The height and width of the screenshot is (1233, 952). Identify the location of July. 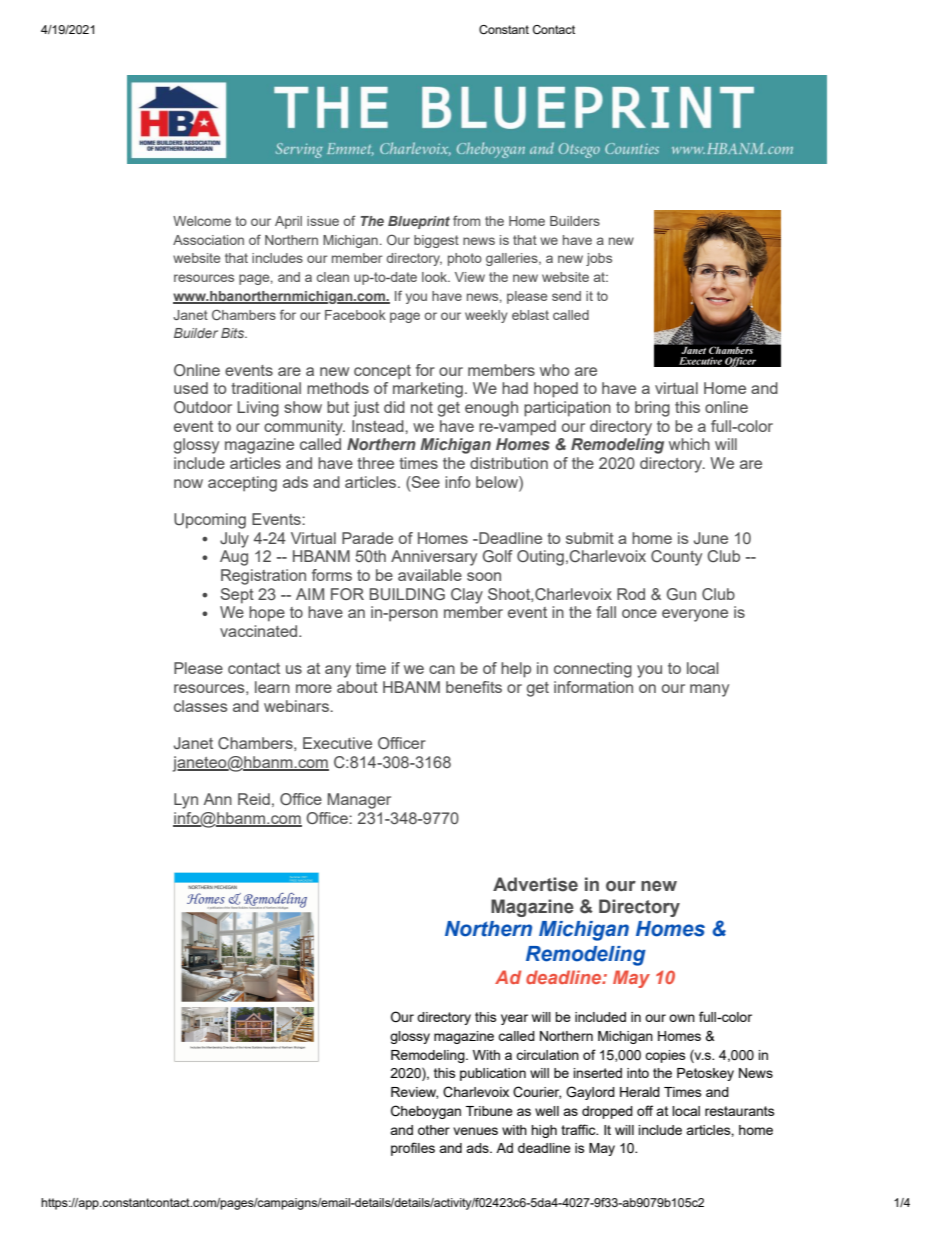
(234, 540).
